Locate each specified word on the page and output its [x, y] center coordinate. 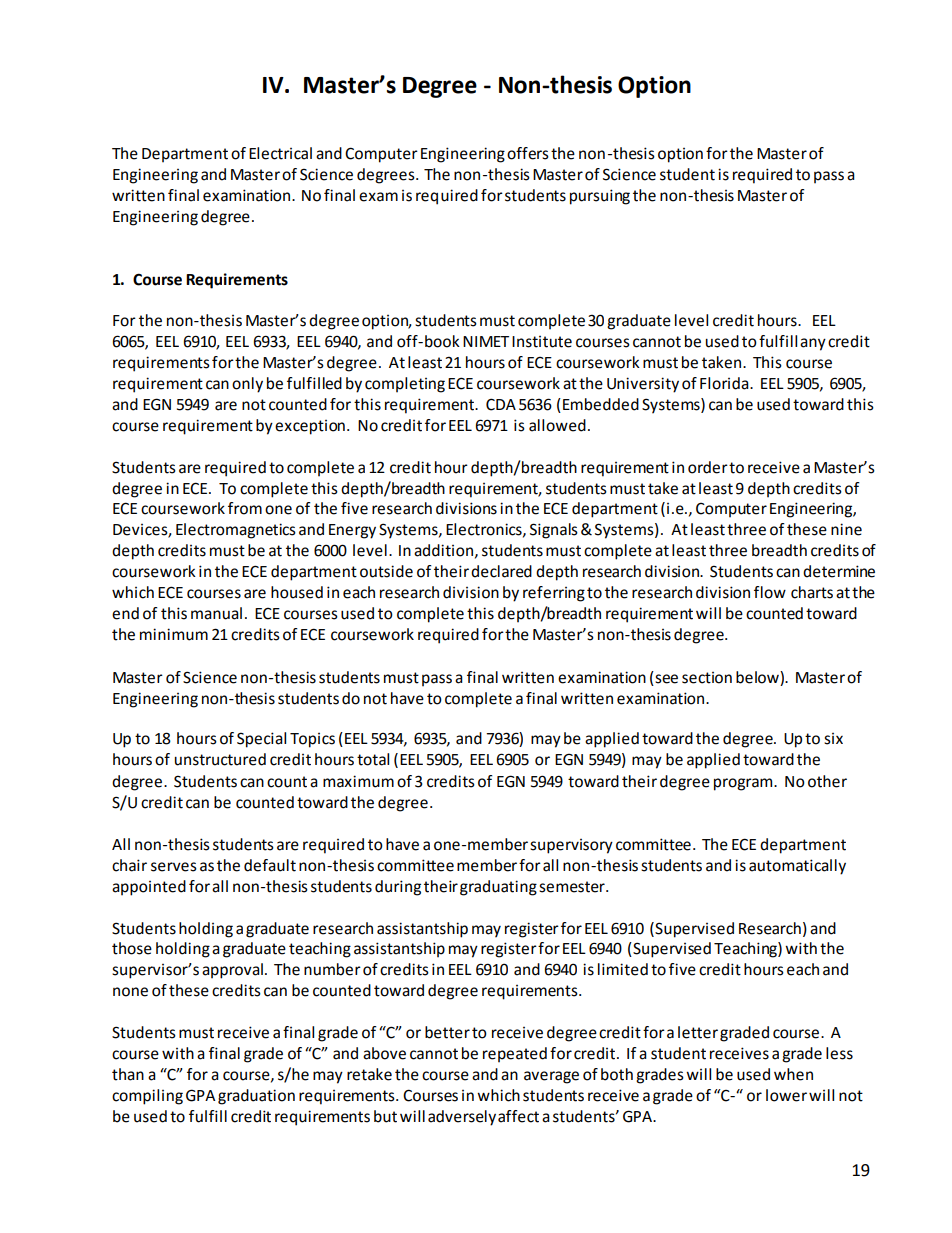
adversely [462, 1118]
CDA [501, 404]
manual [216, 613]
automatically [797, 867]
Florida [725, 383]
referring [554, 594]
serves [174, 867]
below [758, 677]
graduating [498, 888]
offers [528, 153]
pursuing [600, 197]
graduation [256, 1097]
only [247, 385]
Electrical [280, 153]
